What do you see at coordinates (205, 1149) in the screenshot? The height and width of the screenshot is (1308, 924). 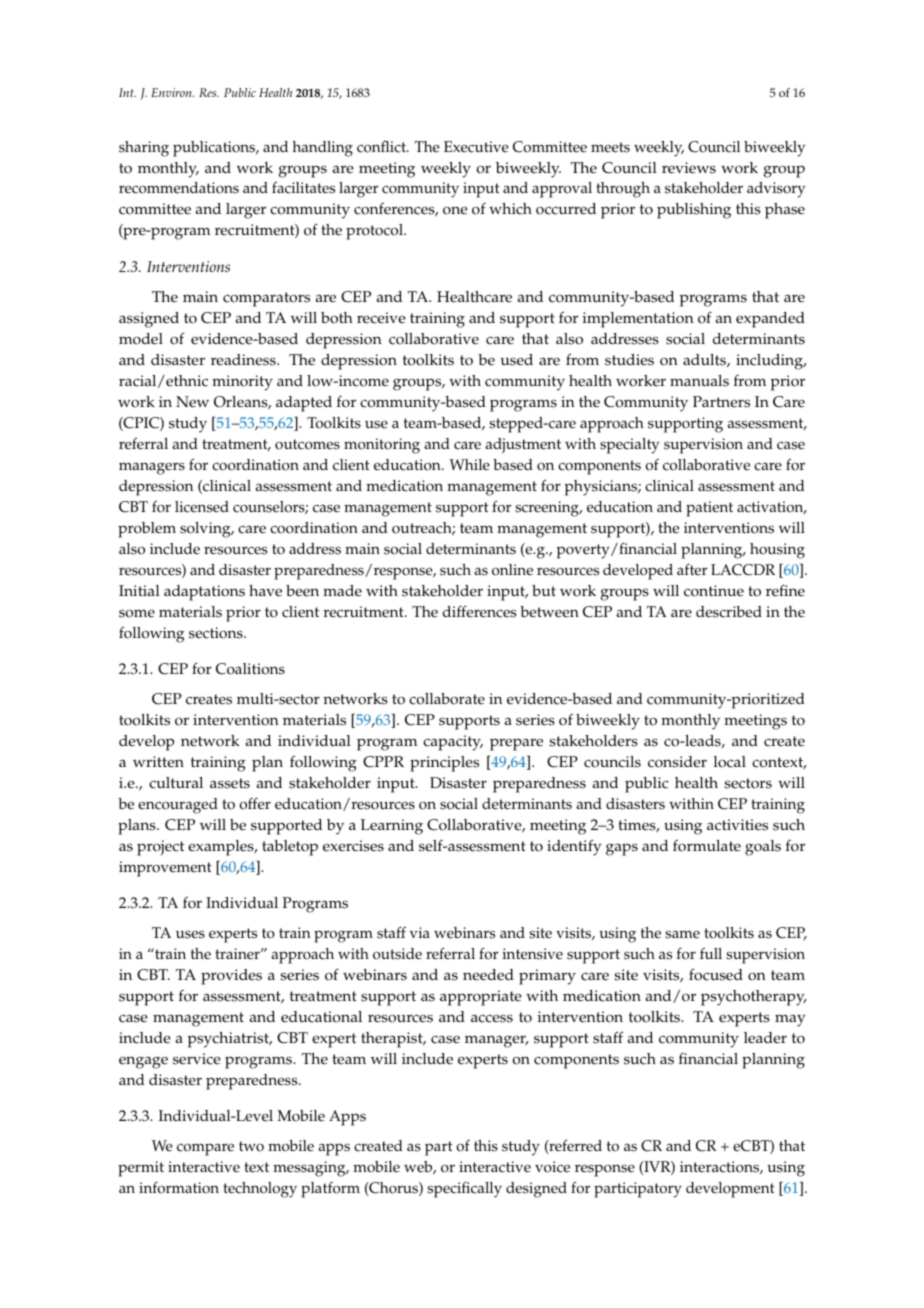 I see `compare` at bounding box center [205, 1149].
